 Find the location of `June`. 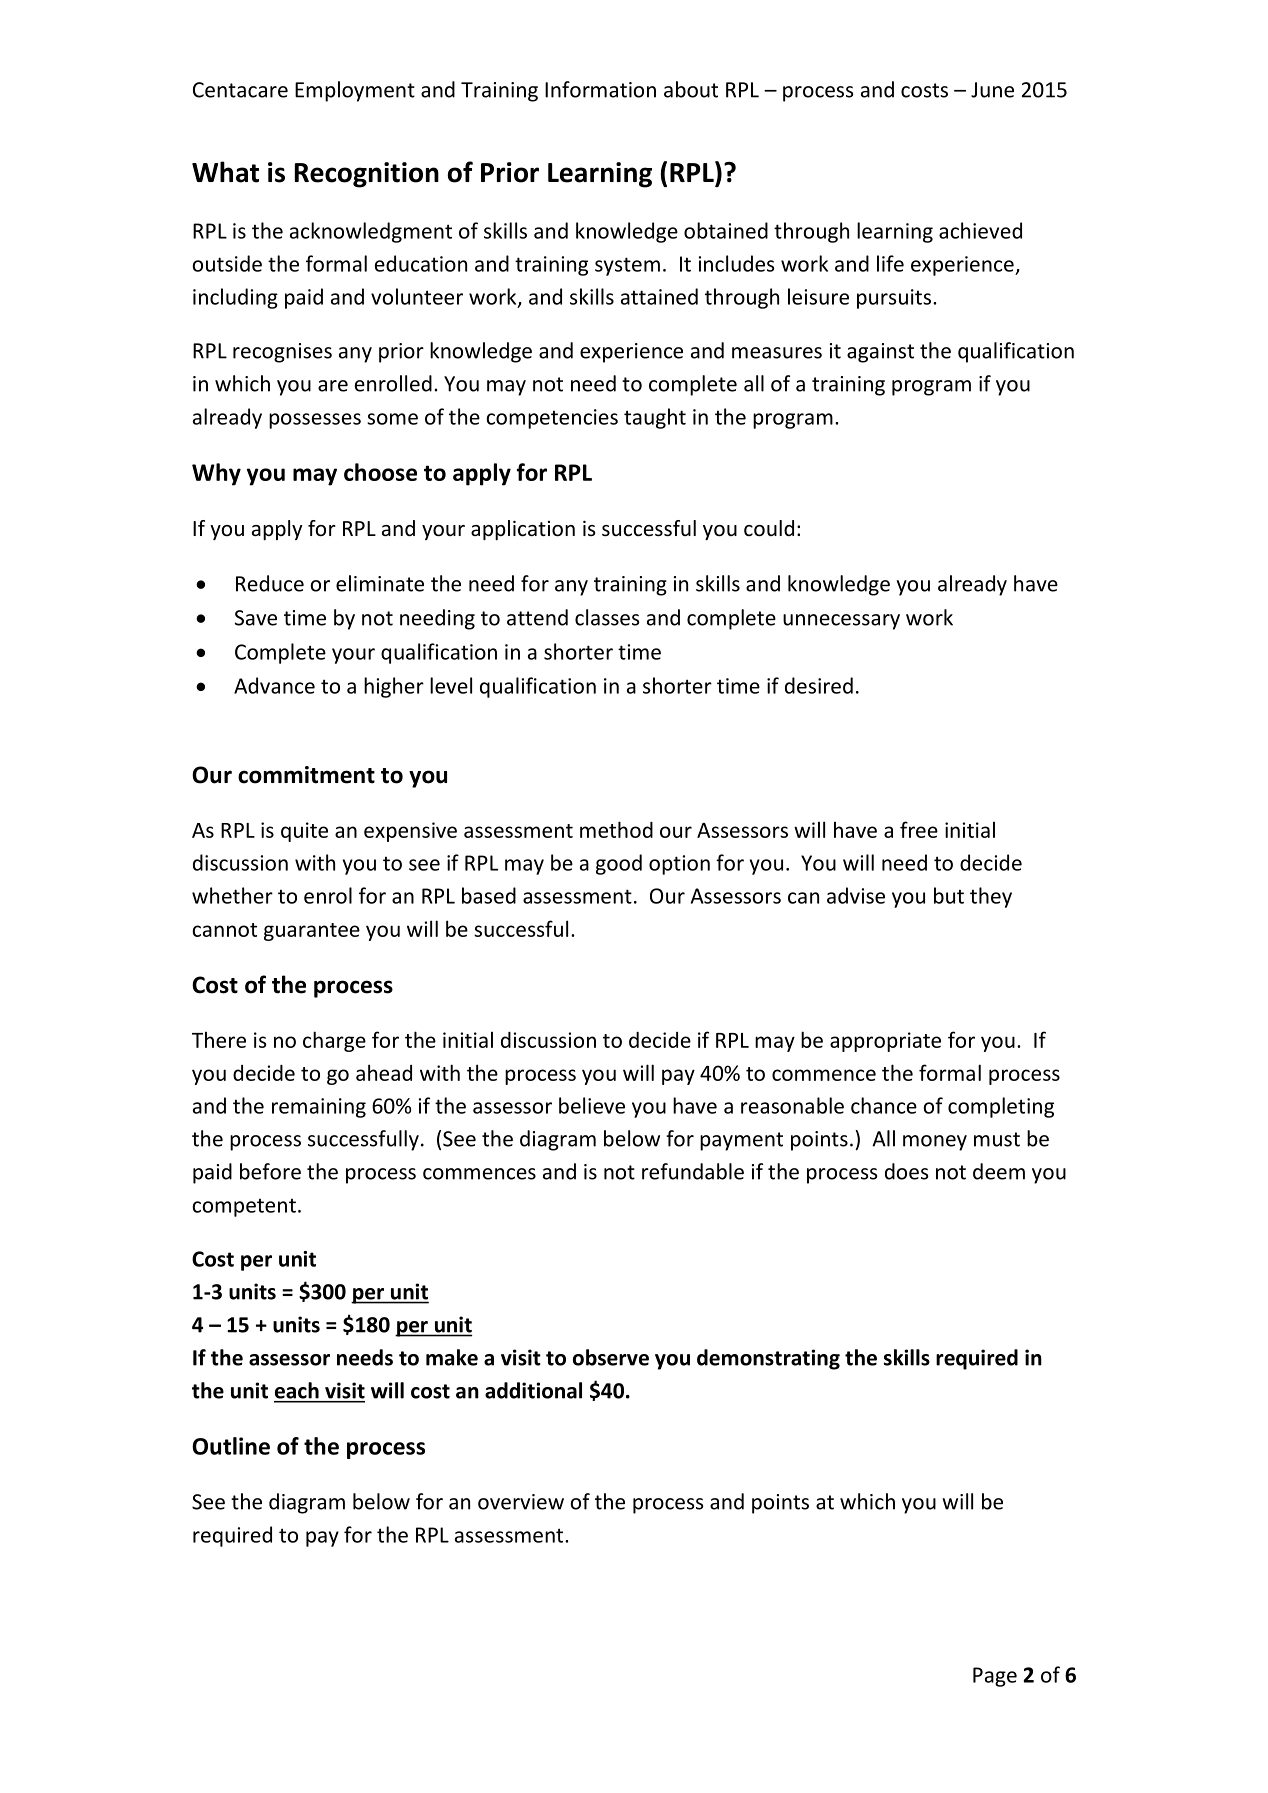

June is located at coordinates (992, 90).
